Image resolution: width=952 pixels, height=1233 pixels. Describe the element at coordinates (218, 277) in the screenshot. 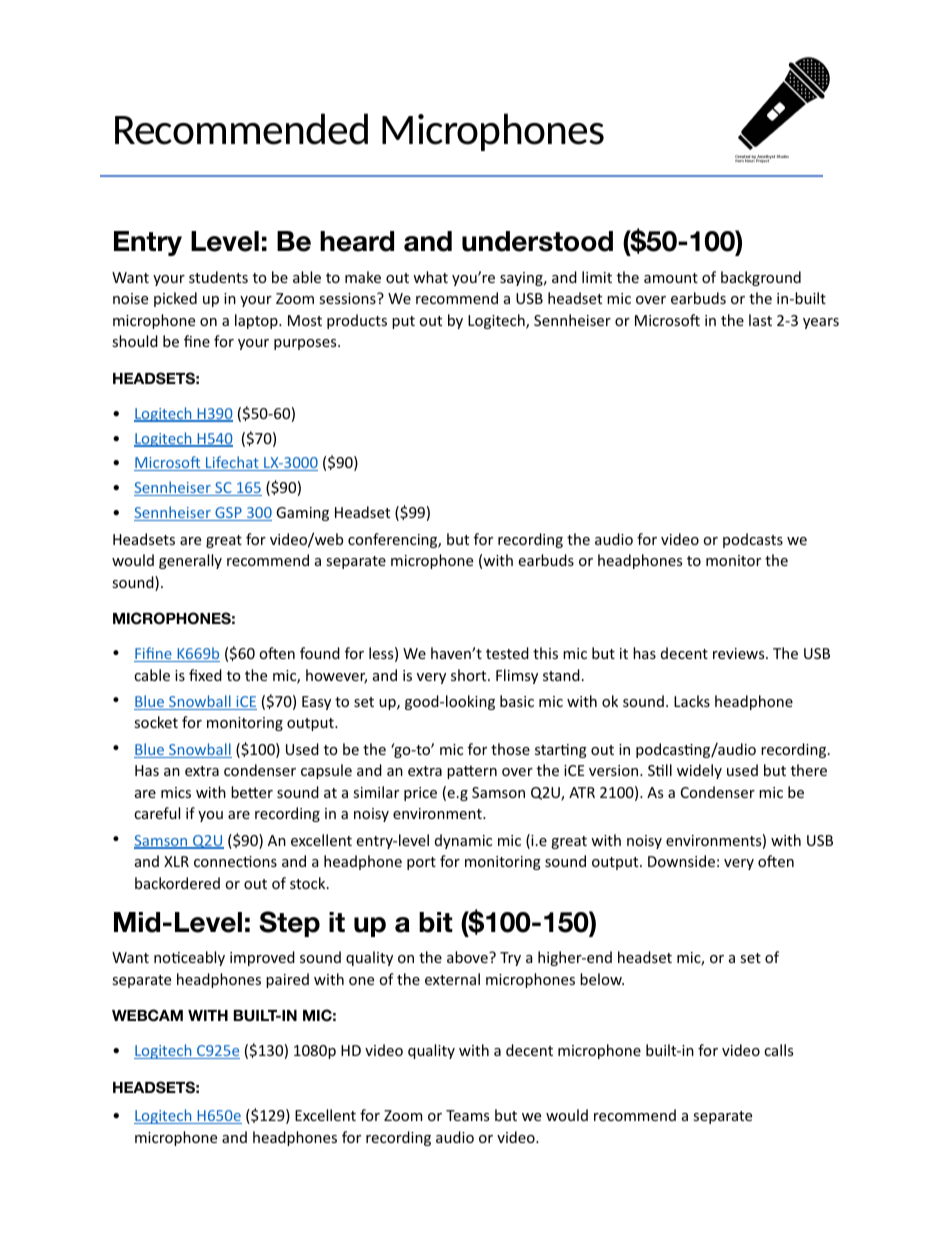

I see `students` at that location.
